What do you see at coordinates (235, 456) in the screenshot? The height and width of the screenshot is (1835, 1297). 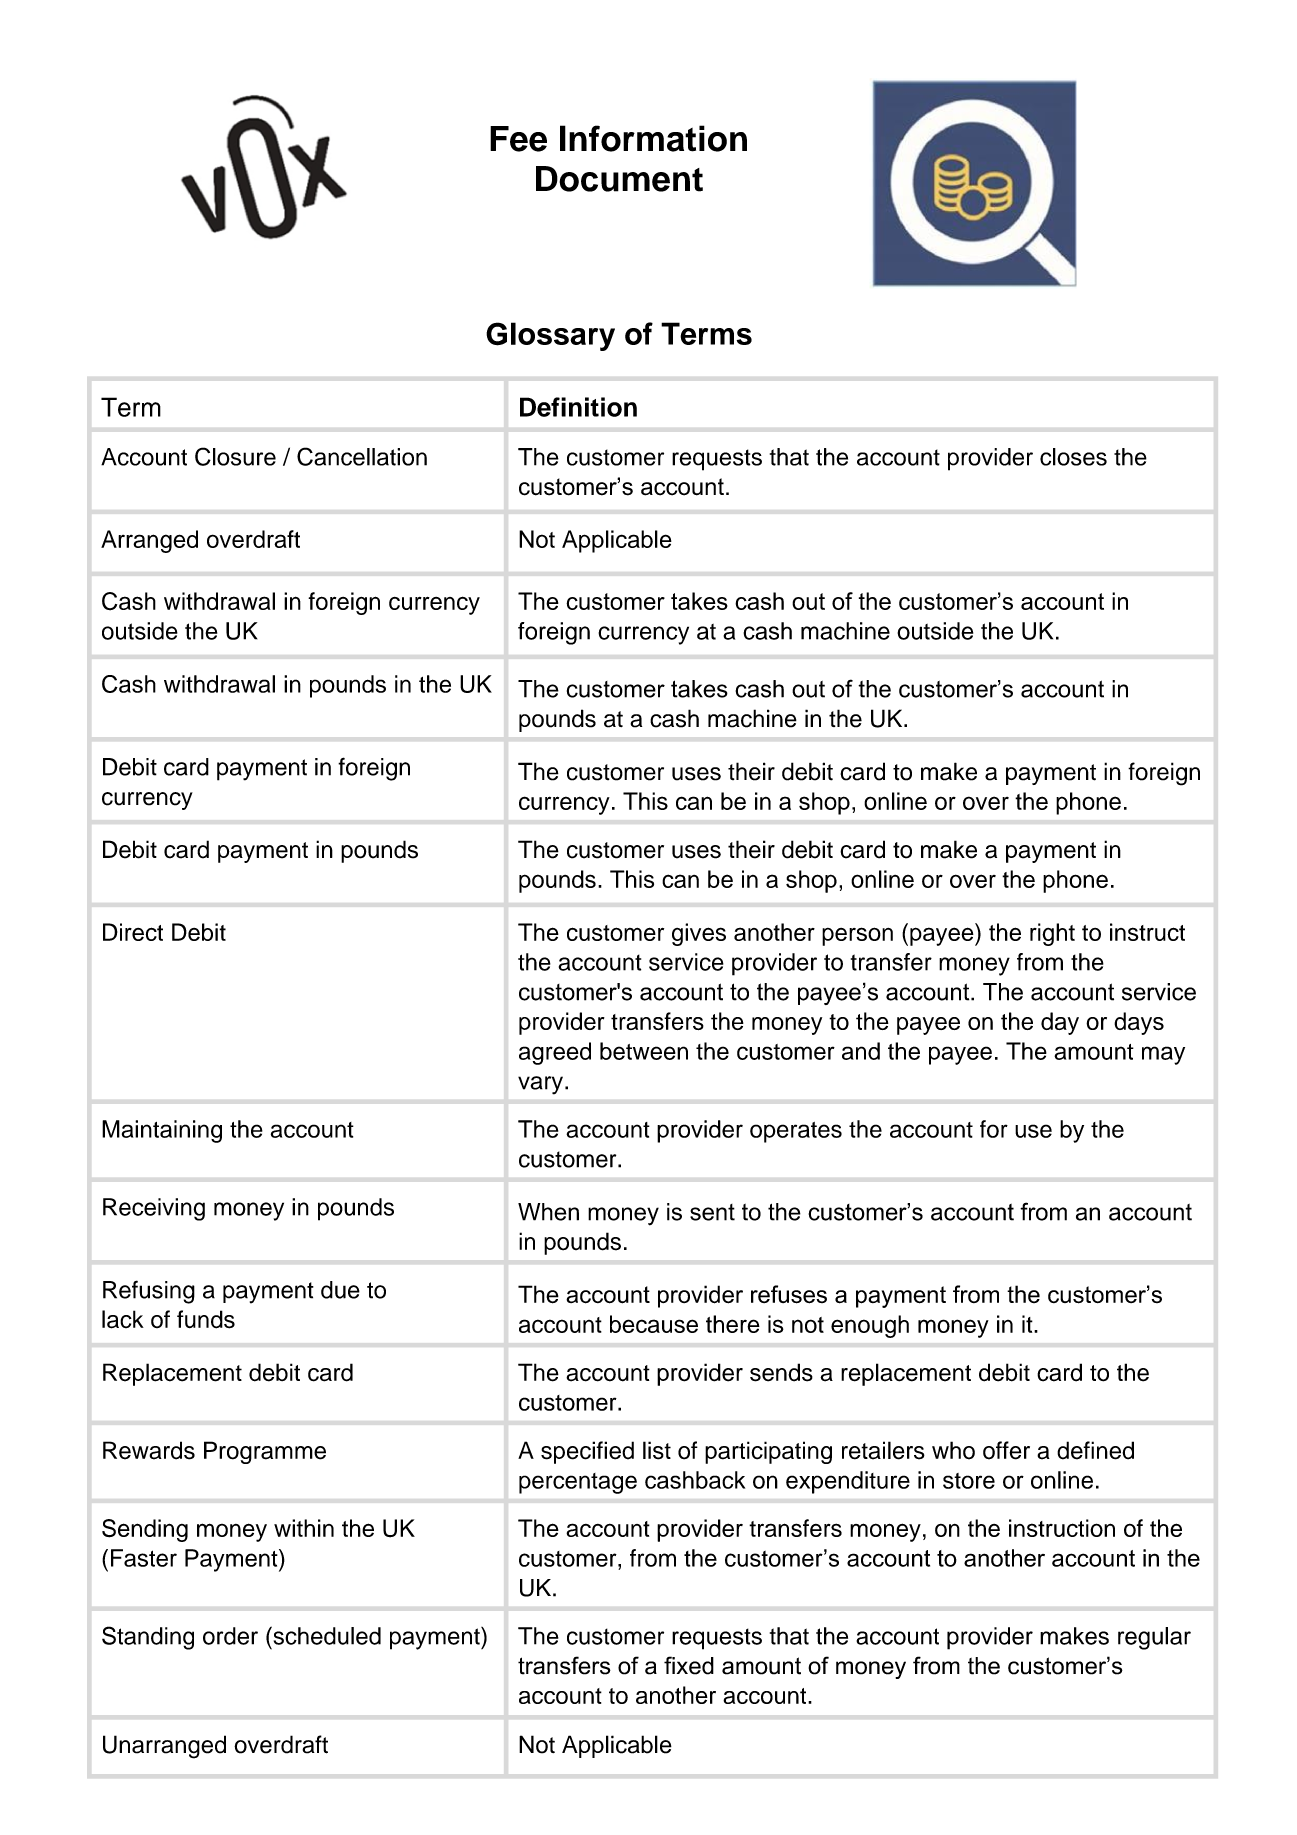 I see `Closure` at bounding box center [235, 456].
